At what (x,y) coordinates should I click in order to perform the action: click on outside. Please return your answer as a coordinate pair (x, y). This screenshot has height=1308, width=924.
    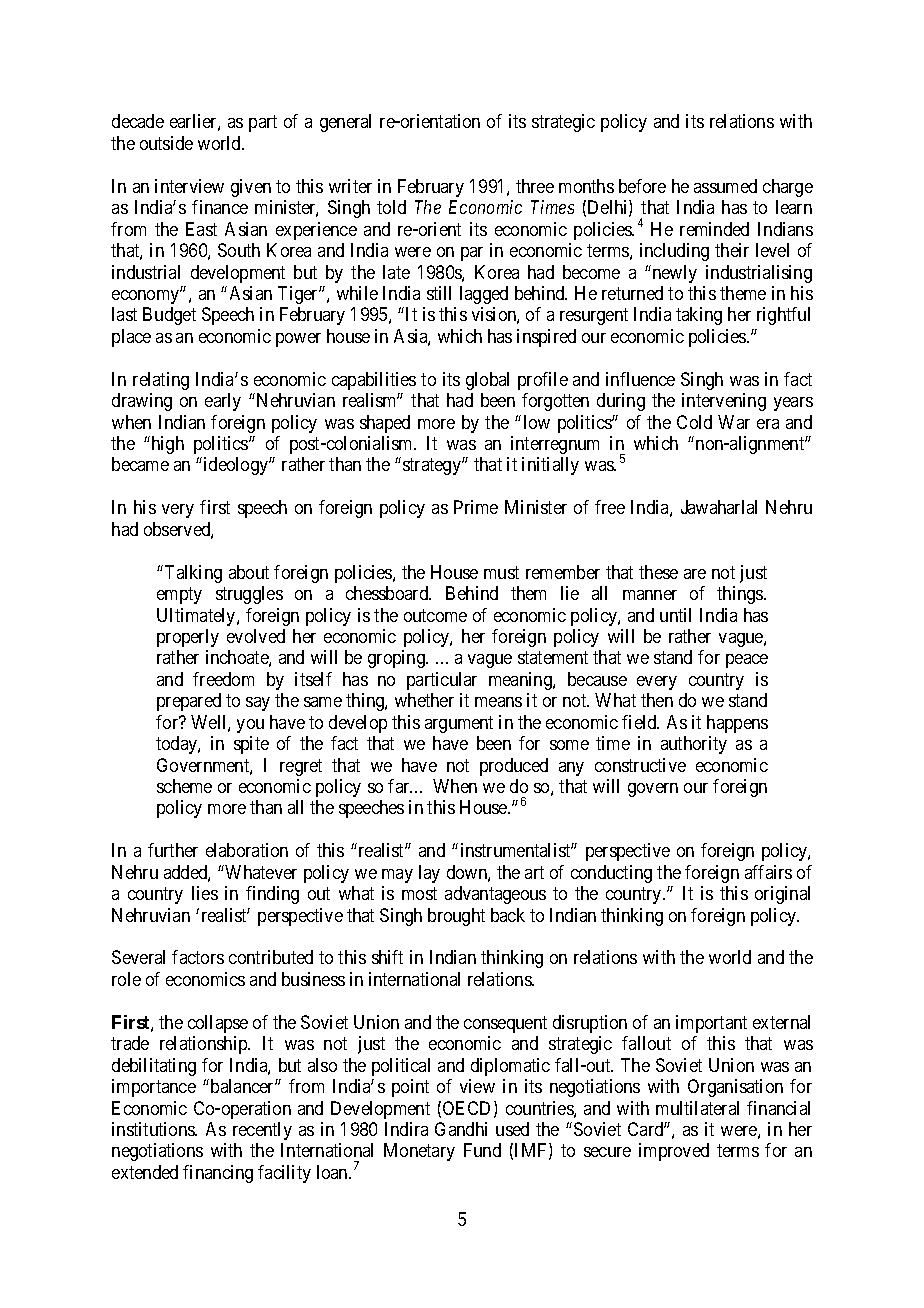
    Looking at the image, I should click on (166, 143).
